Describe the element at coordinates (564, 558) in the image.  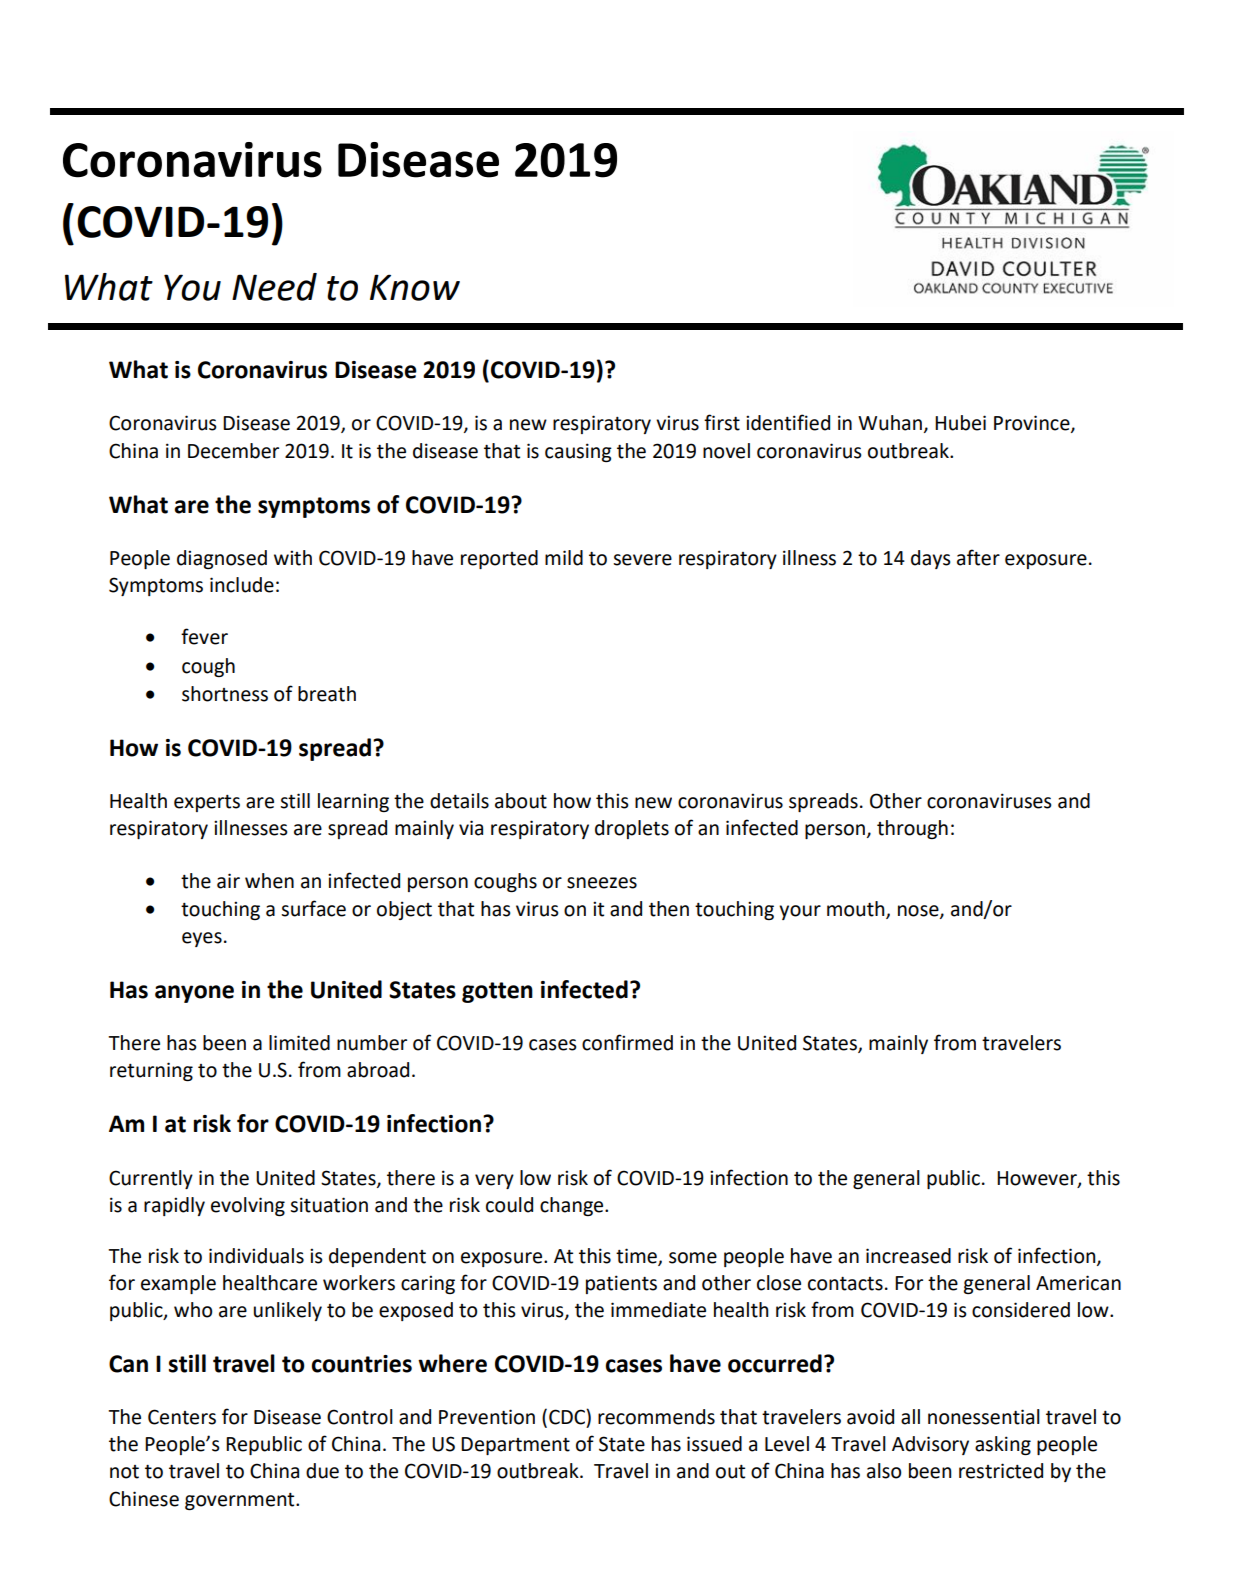
I see `mild` at that location.
